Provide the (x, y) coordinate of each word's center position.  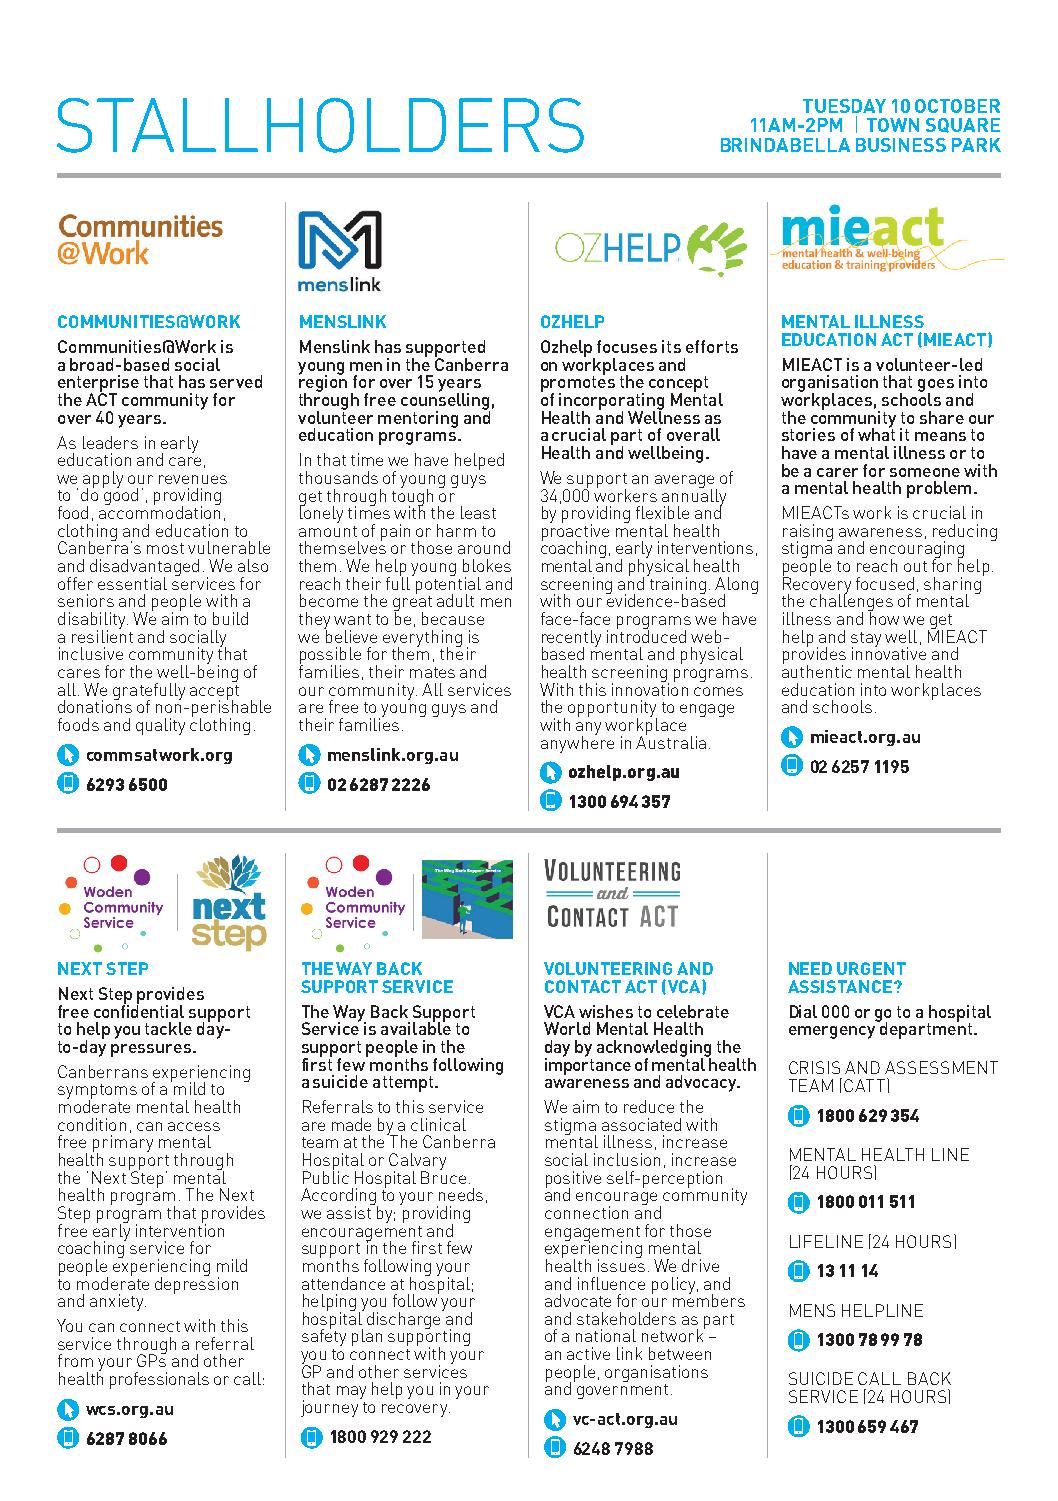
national (606, 1335)
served (236, 381)
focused (885, 583)
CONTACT (583, 986)
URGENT (871, 968)
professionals (159, 1380)
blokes (487, 565)
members (709, 1299)
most (165, 548)
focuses (627, 346)
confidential (139, 1010)
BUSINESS (901, 145)
